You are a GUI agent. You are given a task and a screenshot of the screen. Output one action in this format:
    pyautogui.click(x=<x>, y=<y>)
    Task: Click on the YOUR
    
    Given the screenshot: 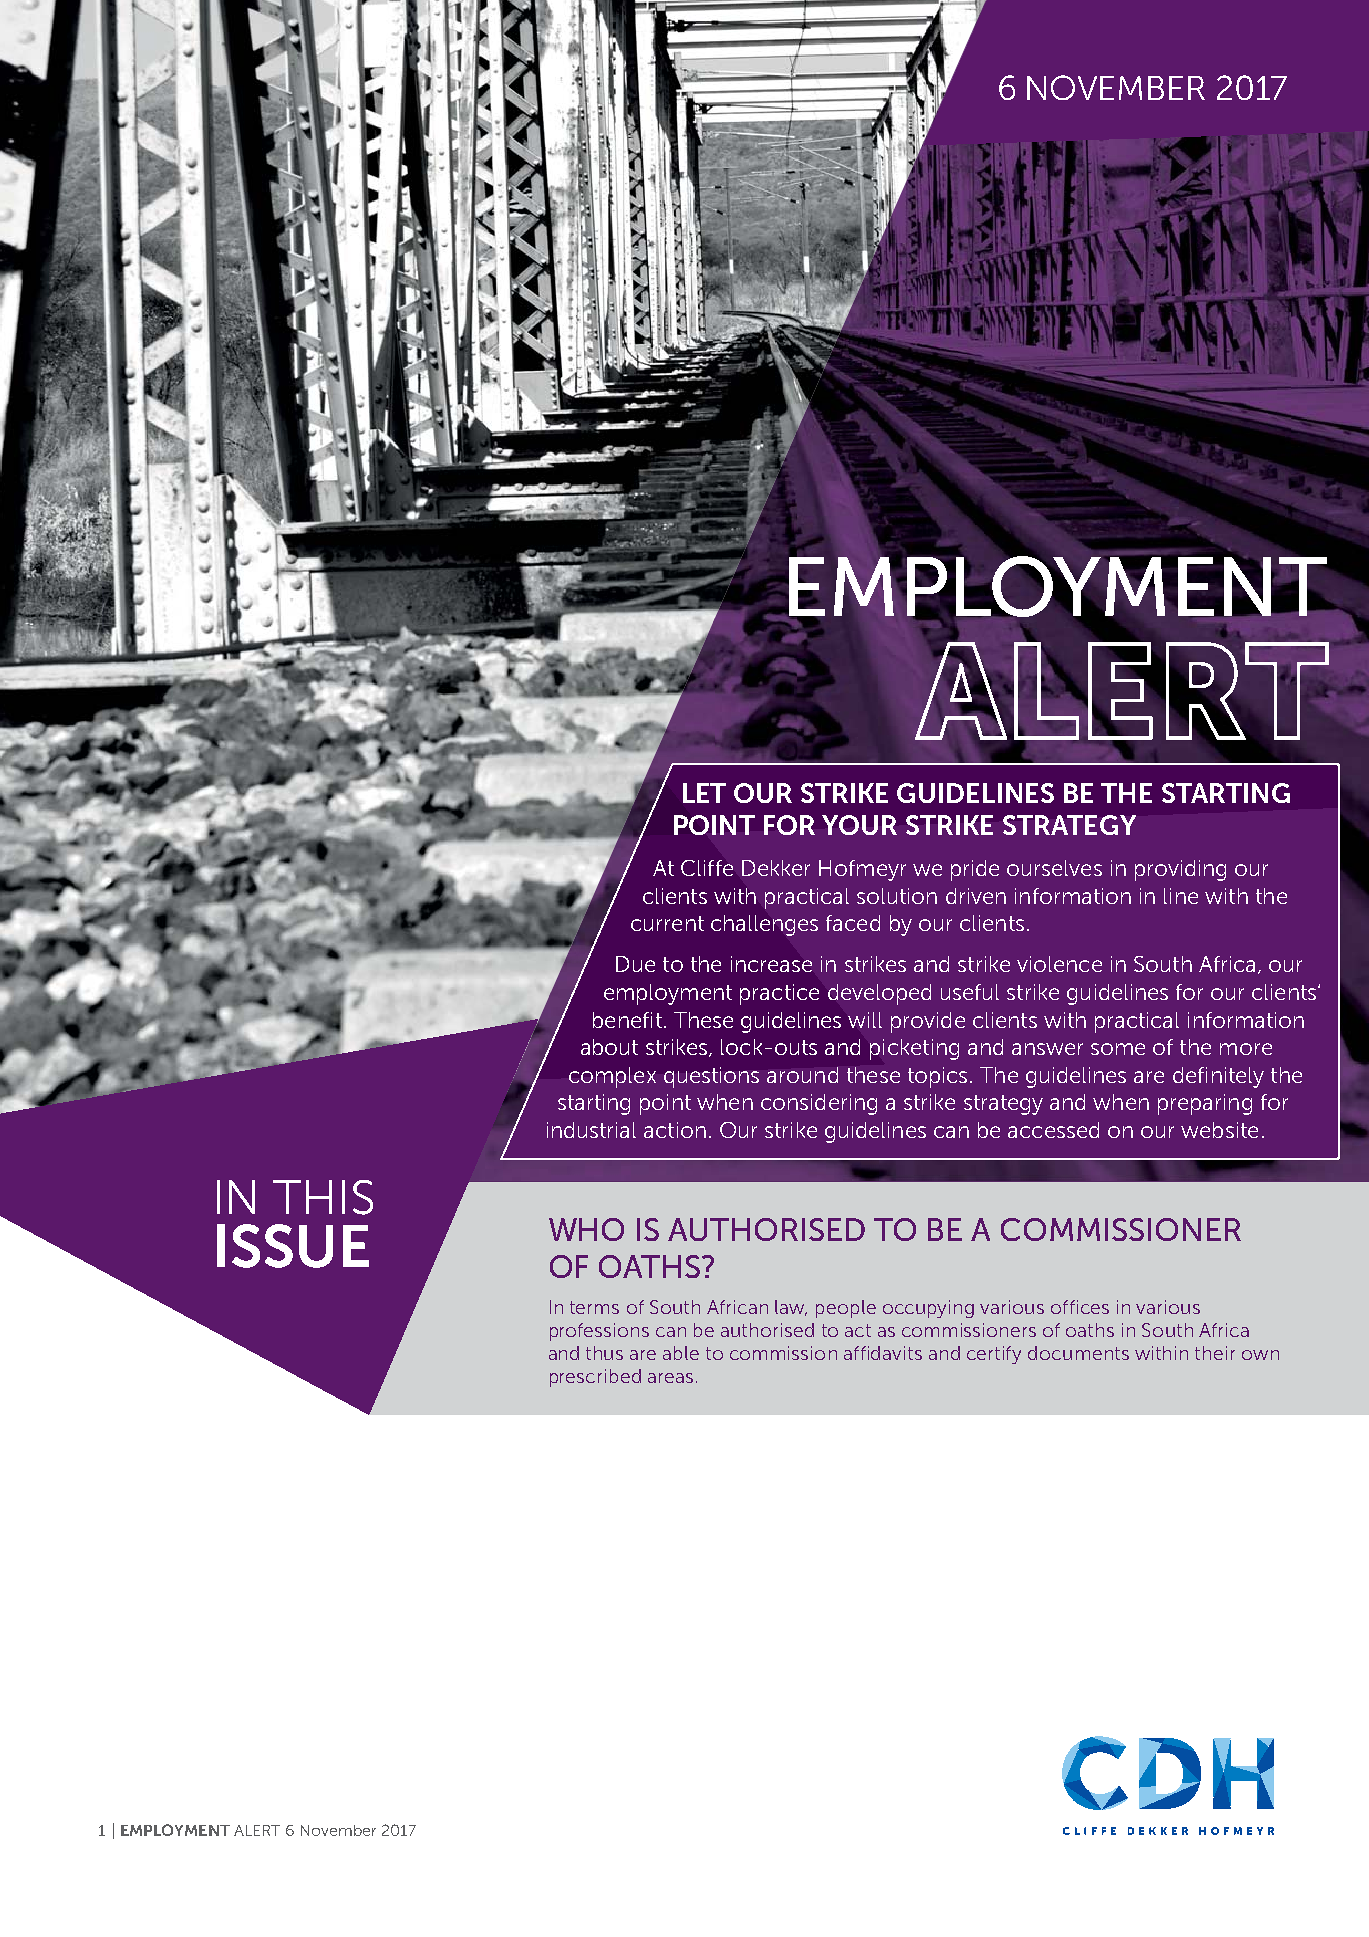 What is the action you would take?
    pyautogui.click(x=859, y=825)
